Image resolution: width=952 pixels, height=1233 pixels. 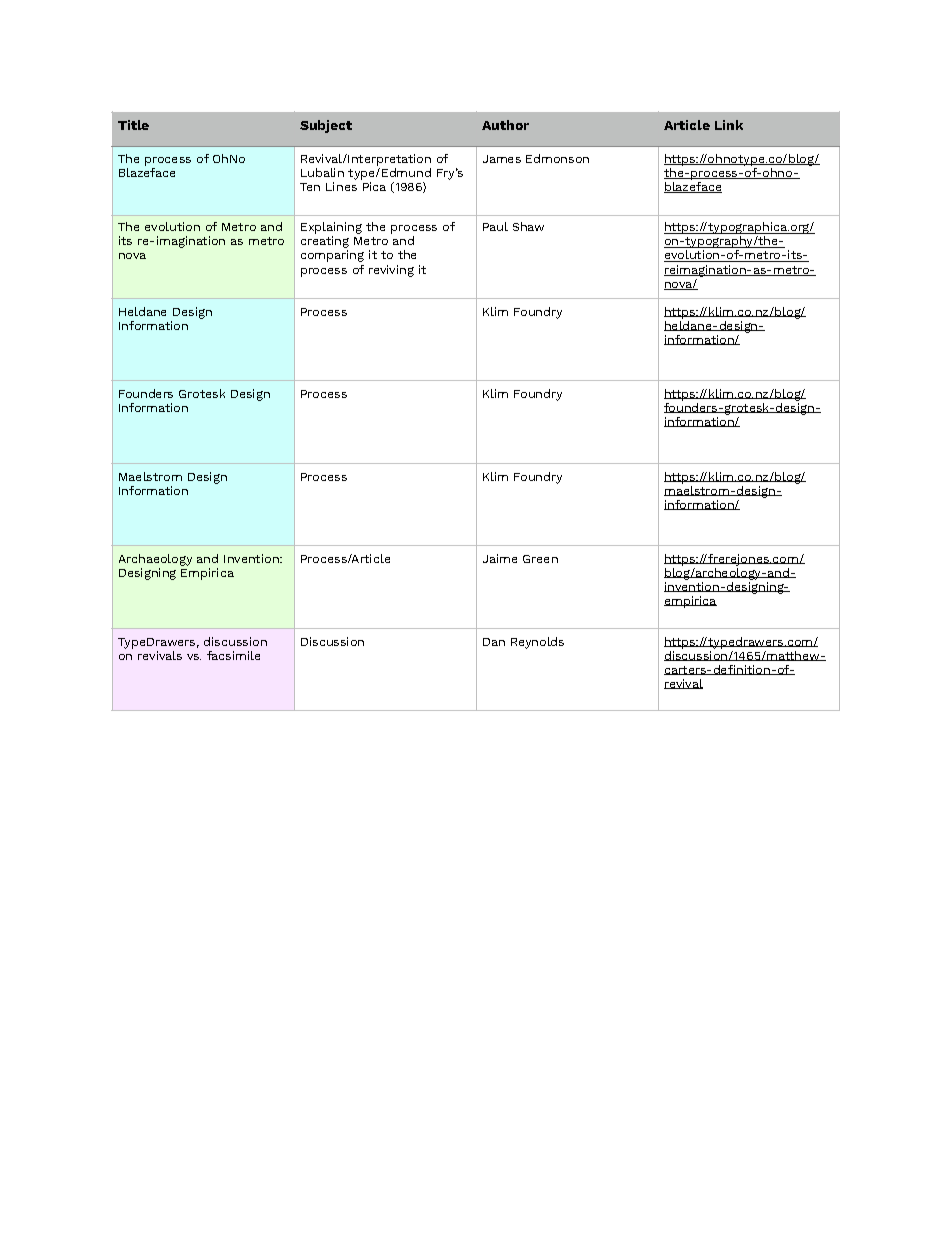 What do you see at coordinates (332, 256) in the page?
I see `comparing` at bounding box center [332, 256].
